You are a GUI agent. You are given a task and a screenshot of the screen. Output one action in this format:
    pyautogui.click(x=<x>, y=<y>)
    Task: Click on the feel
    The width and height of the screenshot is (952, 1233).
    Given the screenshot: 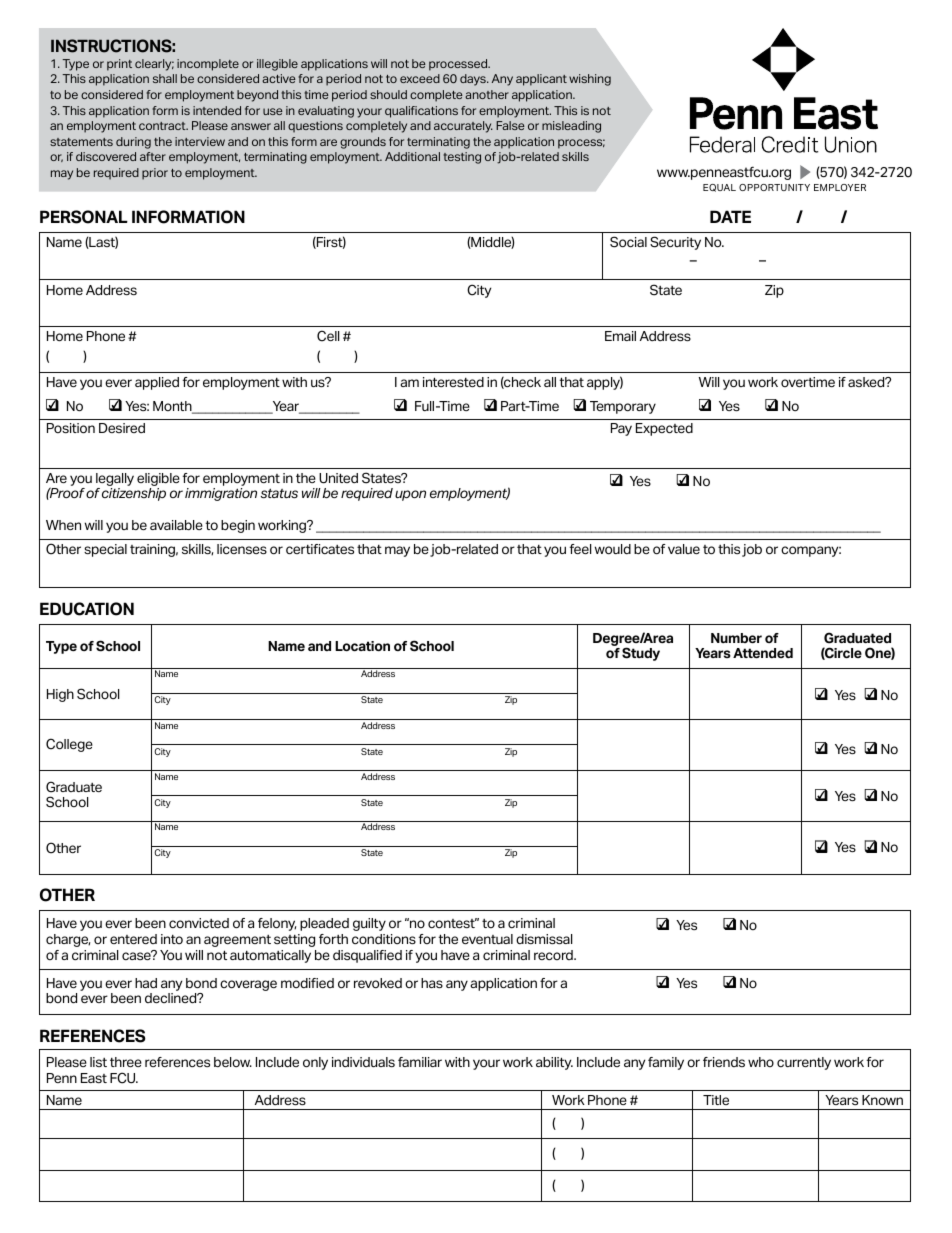 What is the action you would take?
    pyautogui.click(x=580, y=549)
